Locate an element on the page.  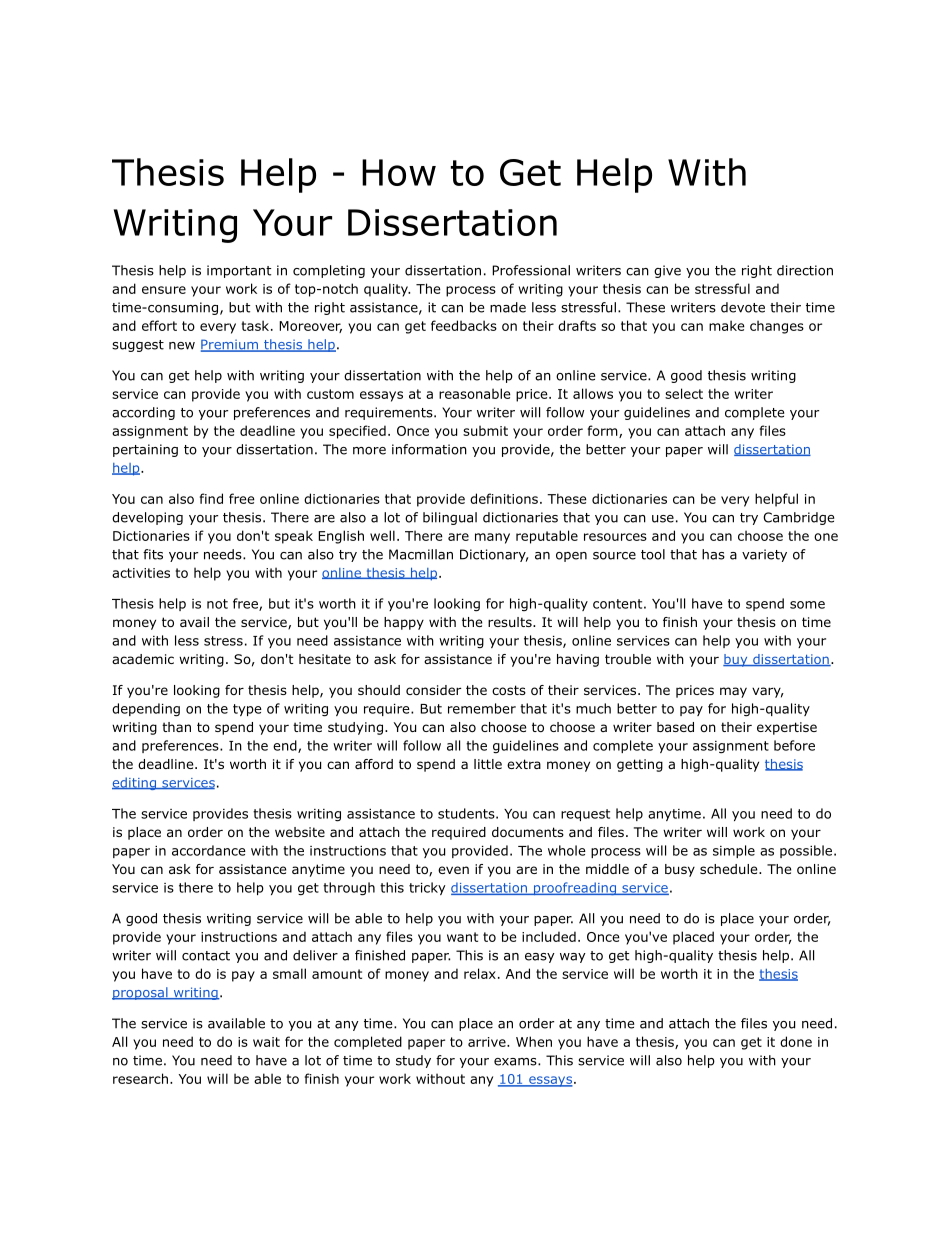
academic is located at coordinates (143, 659).
